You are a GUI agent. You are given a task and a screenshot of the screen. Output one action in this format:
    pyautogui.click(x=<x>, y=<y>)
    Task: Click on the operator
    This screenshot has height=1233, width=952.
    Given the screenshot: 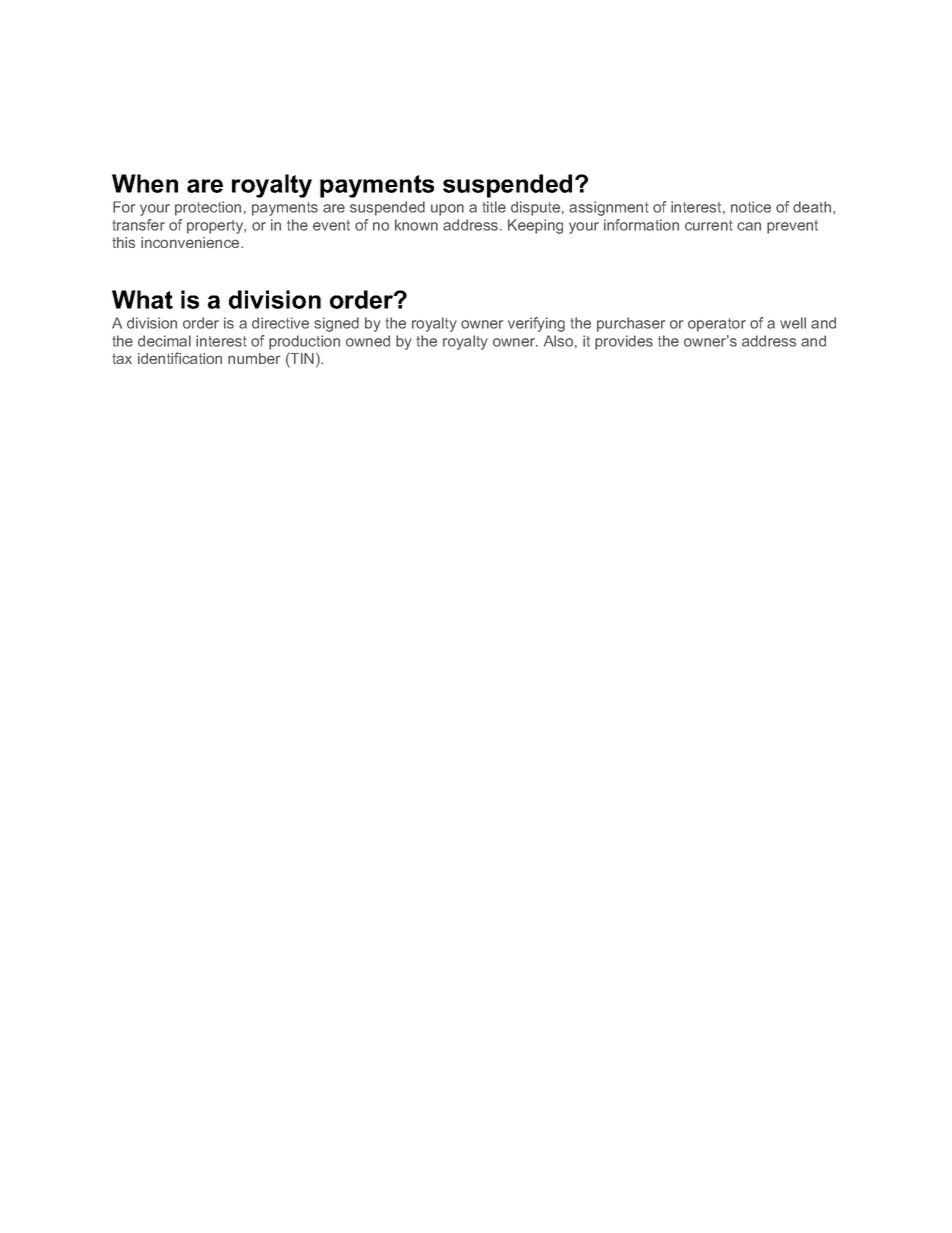 What is the action you would take?
    pyautogui.click(x=717, y=325)
